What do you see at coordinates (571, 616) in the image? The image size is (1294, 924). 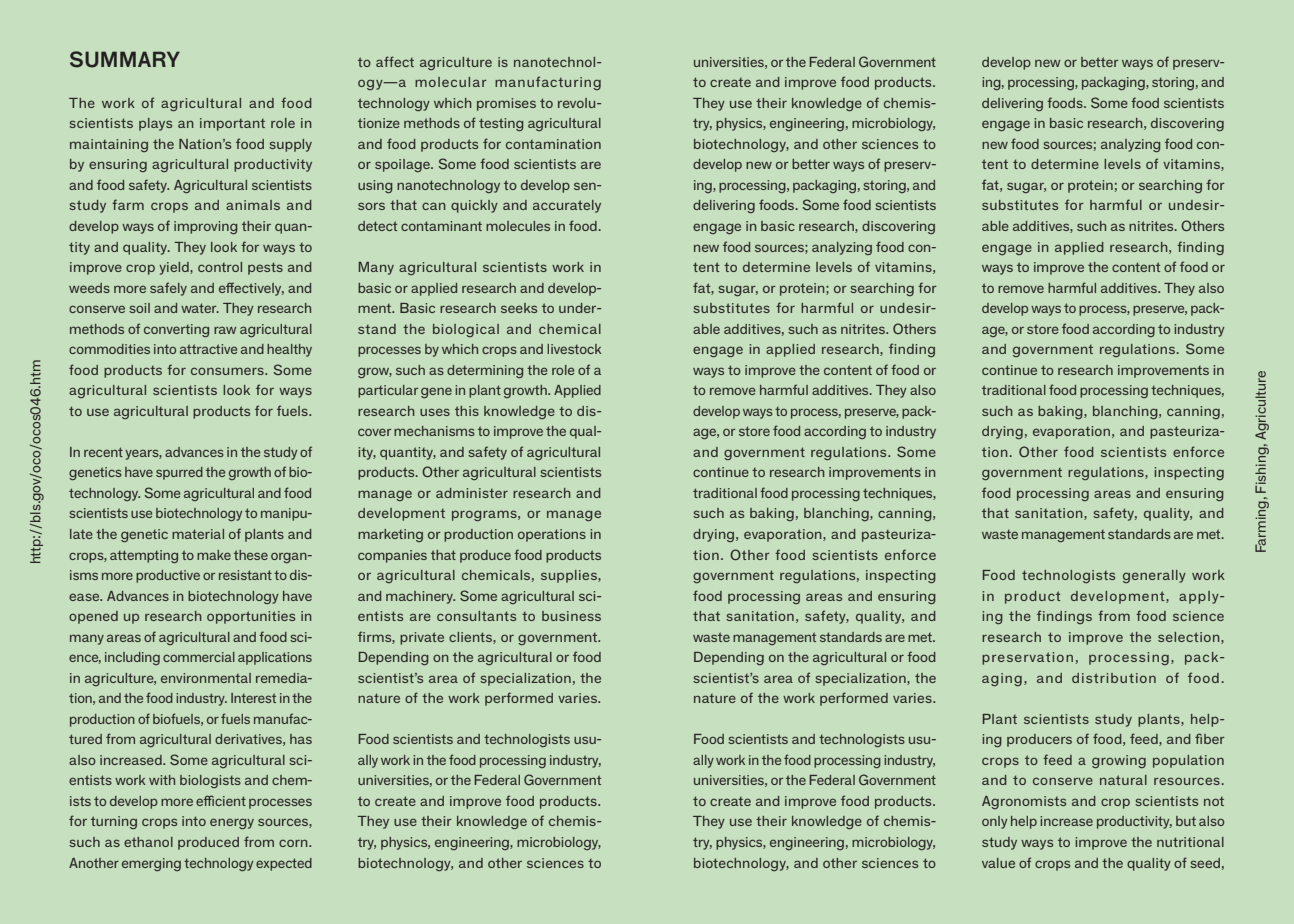 I see `business` at bounding box center [571, 616].
